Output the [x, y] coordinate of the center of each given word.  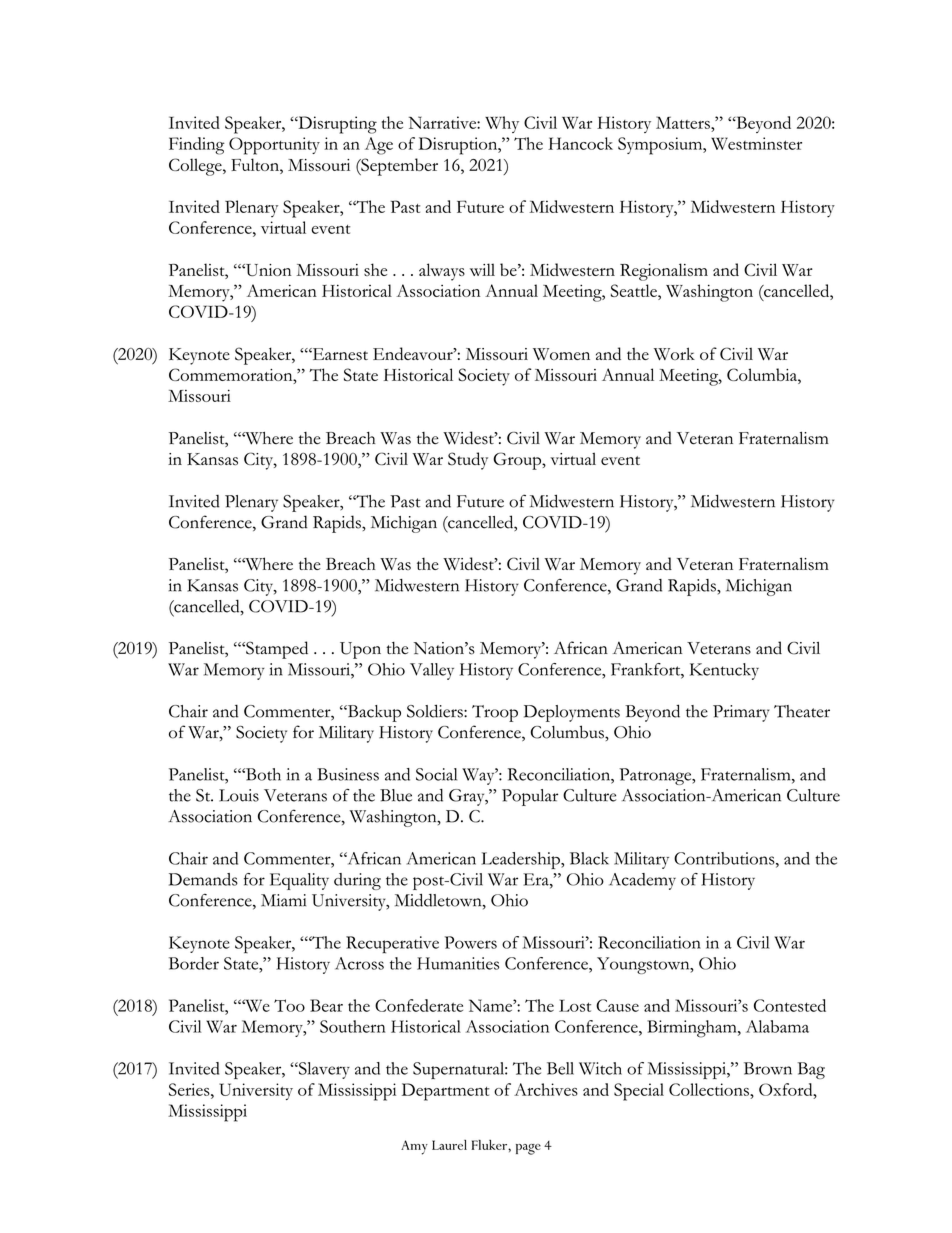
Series [190, 1089]
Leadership [521, 860]
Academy [642, 881]
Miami [283, 900]
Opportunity [274, 146]
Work [674, 353]
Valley [432, 671]
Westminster [756, 143]
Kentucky [724, 671]
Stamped [276, 650]
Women [561, 354]
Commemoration [232, 374]
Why [502, 124]
